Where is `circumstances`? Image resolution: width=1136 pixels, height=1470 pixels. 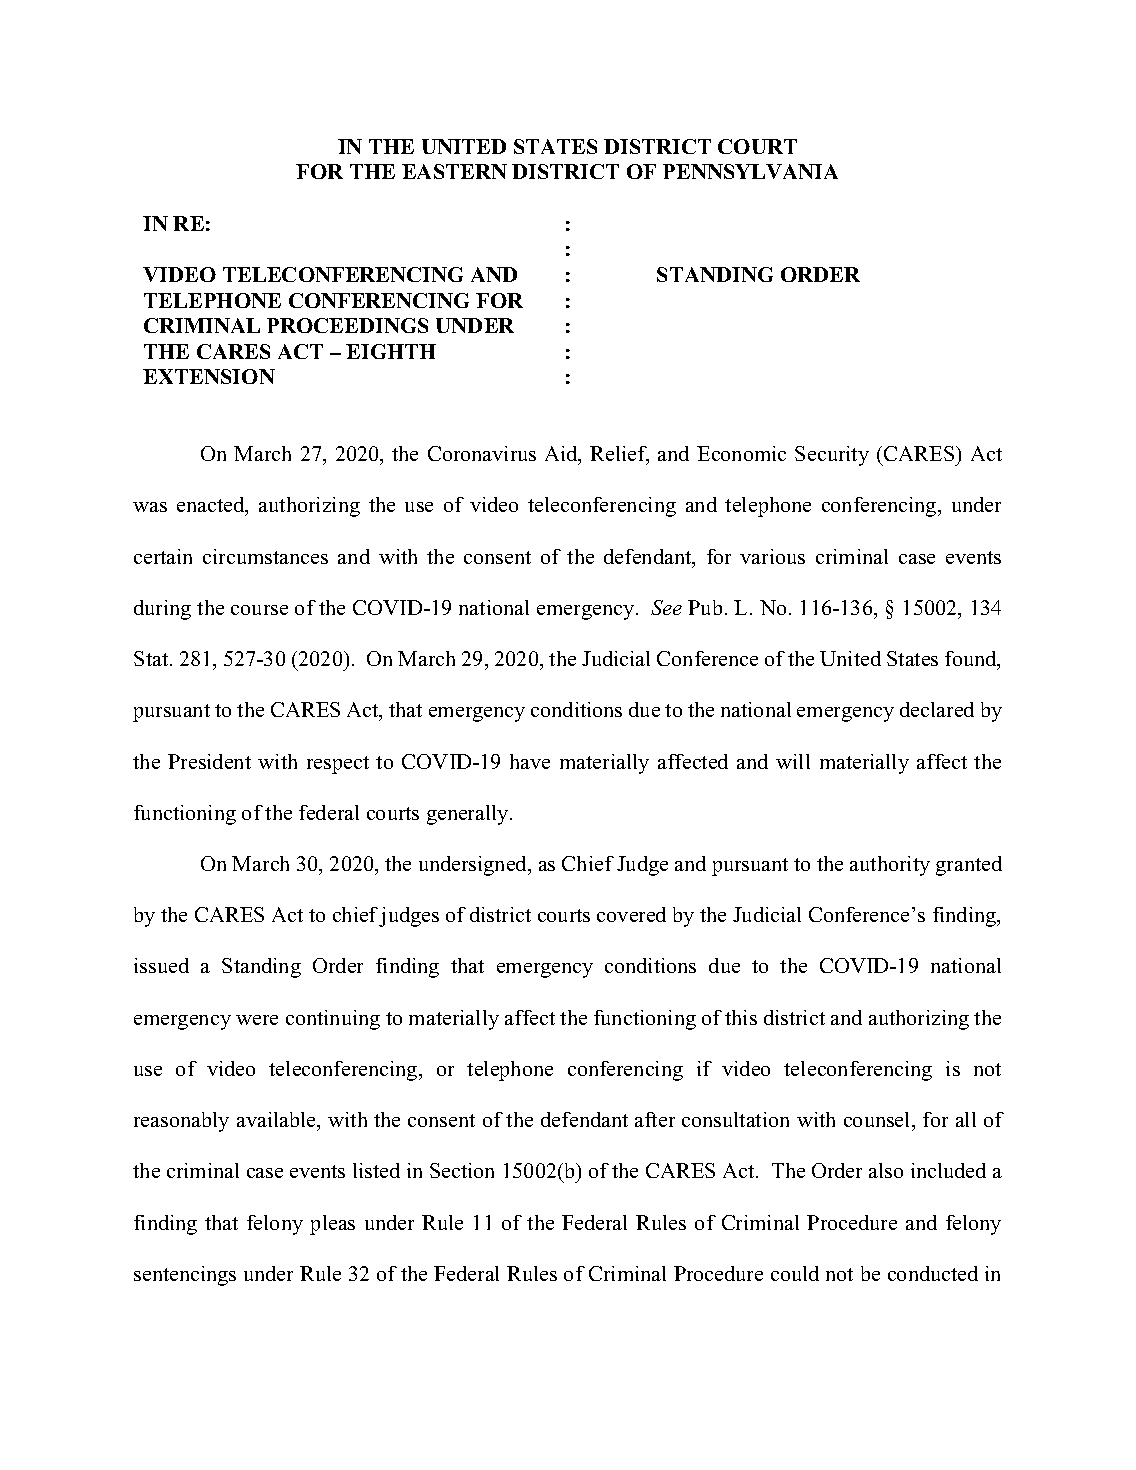
circumstances is located at coordinates (265, 556).
